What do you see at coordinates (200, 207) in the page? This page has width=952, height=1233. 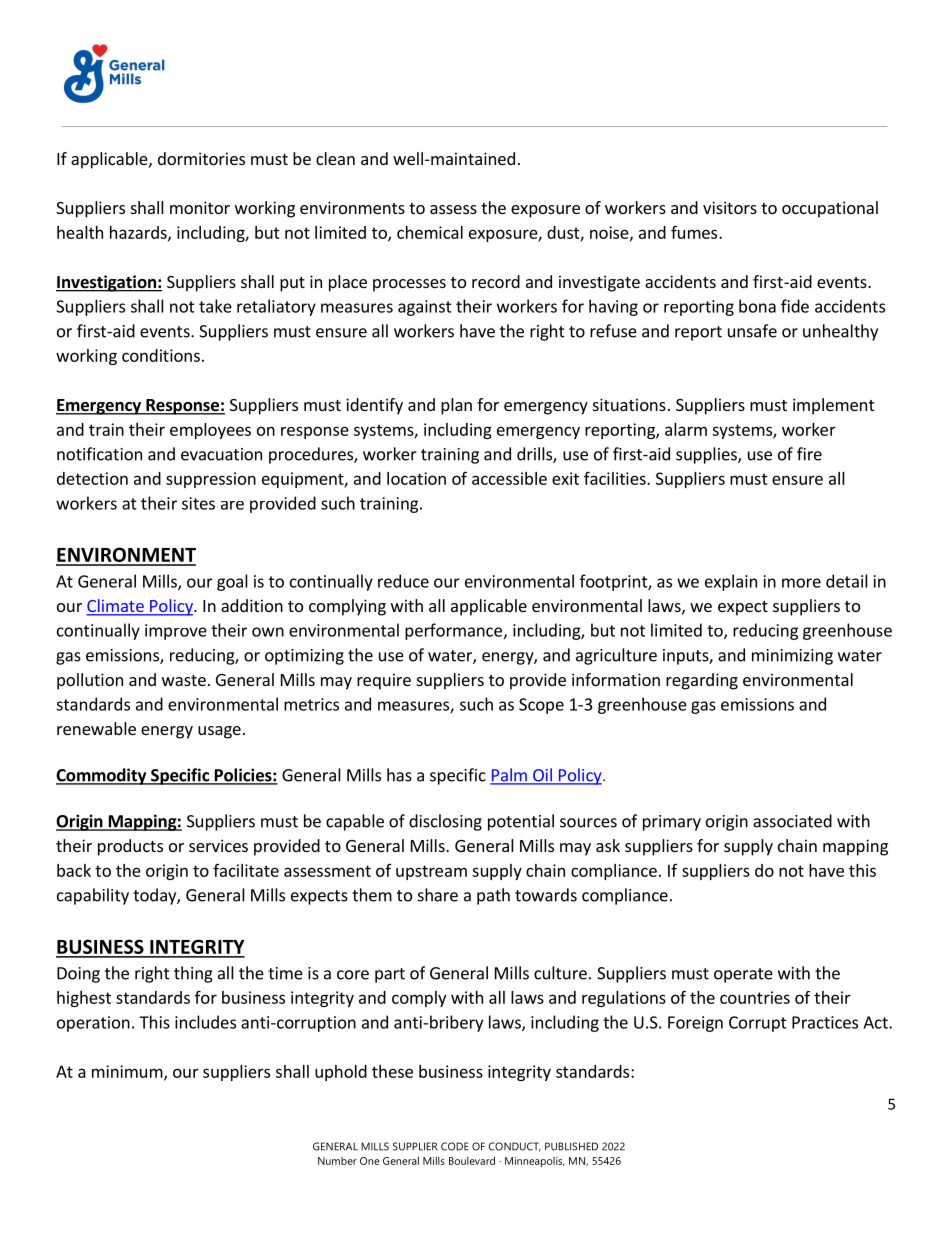 I see `monitor` at bounding box center [200, 207].
